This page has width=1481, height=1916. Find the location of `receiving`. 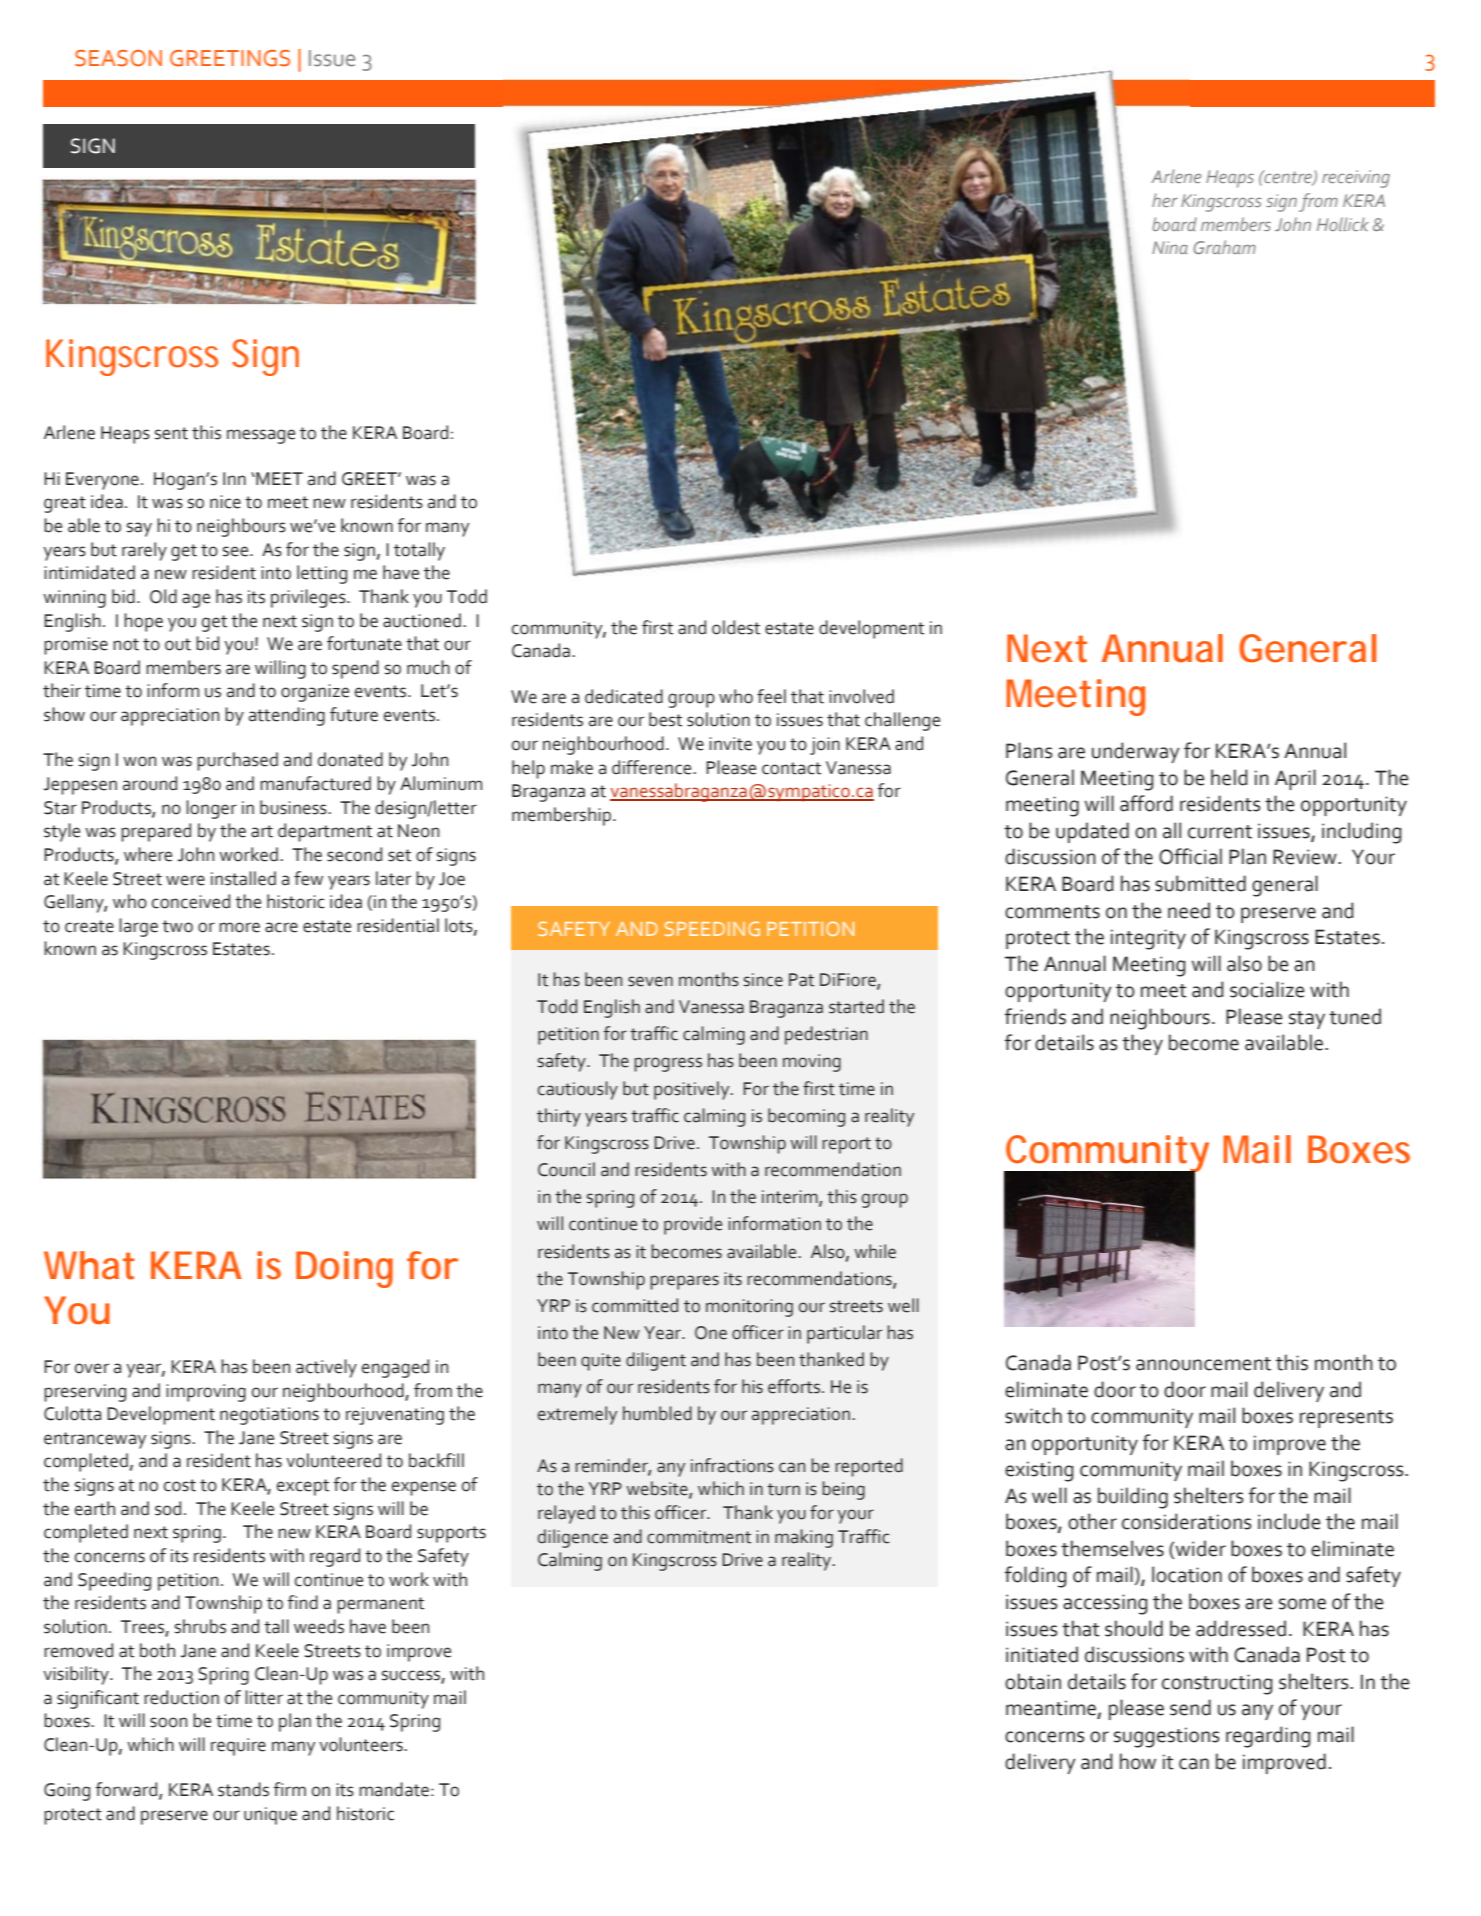

receiving is located at coordinates (1356, 179).
